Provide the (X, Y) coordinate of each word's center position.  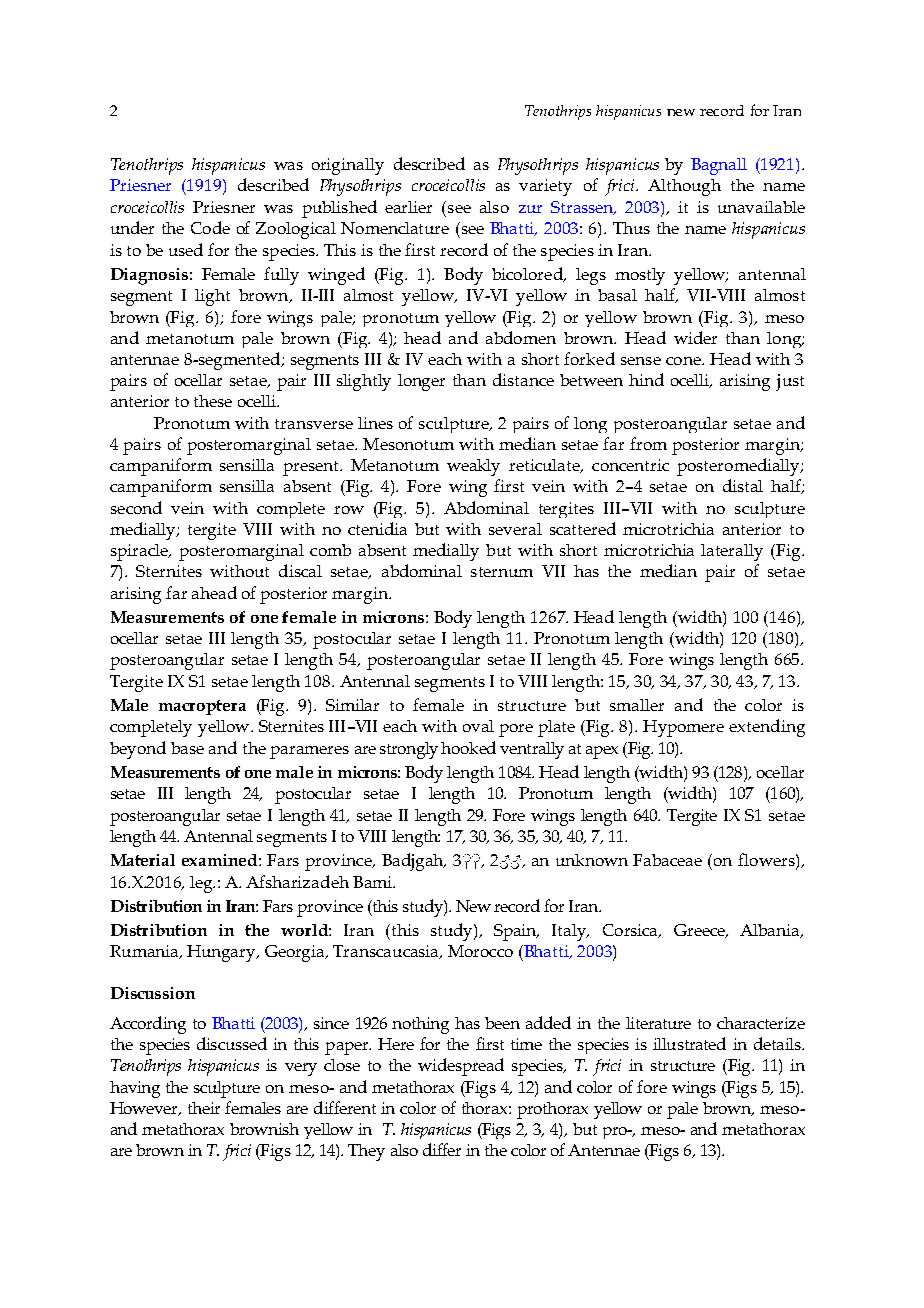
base (187, 748)
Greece (701, 931)
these (213, 401)
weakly (473, 467)
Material (143, 860)
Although (684, 187)
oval (478, 726)
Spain (516, 932)
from (648, 443)
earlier (408, 207)
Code (210, 227)
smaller (637, 705)
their (204, 1108)
